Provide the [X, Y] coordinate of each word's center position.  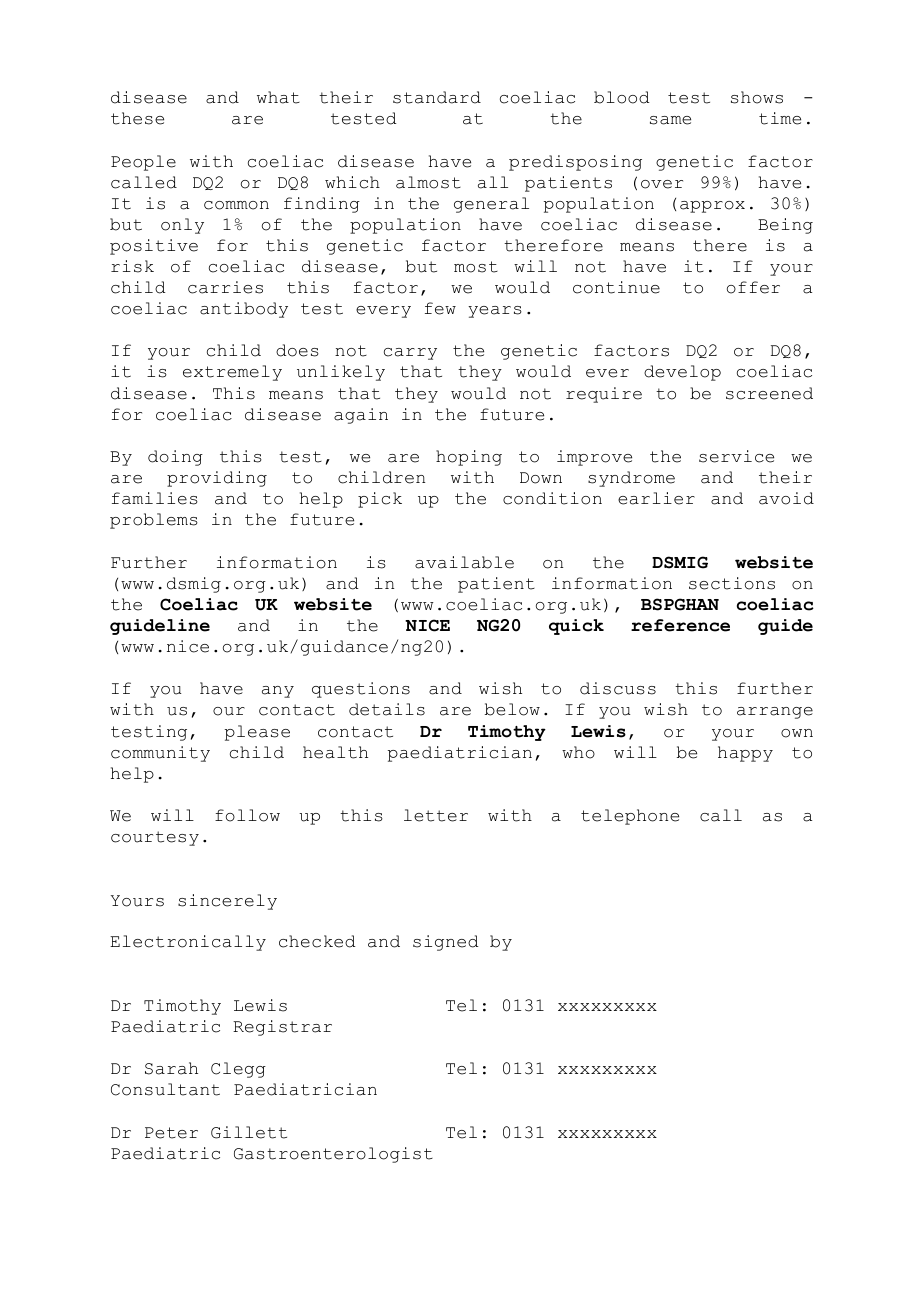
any [278, 692]
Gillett [249, 1132]
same [670, 120]
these [137, 118]
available [464, 562]
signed [445, 943]
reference [680, 625]
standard [437, 97]
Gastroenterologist [333, 1155]
